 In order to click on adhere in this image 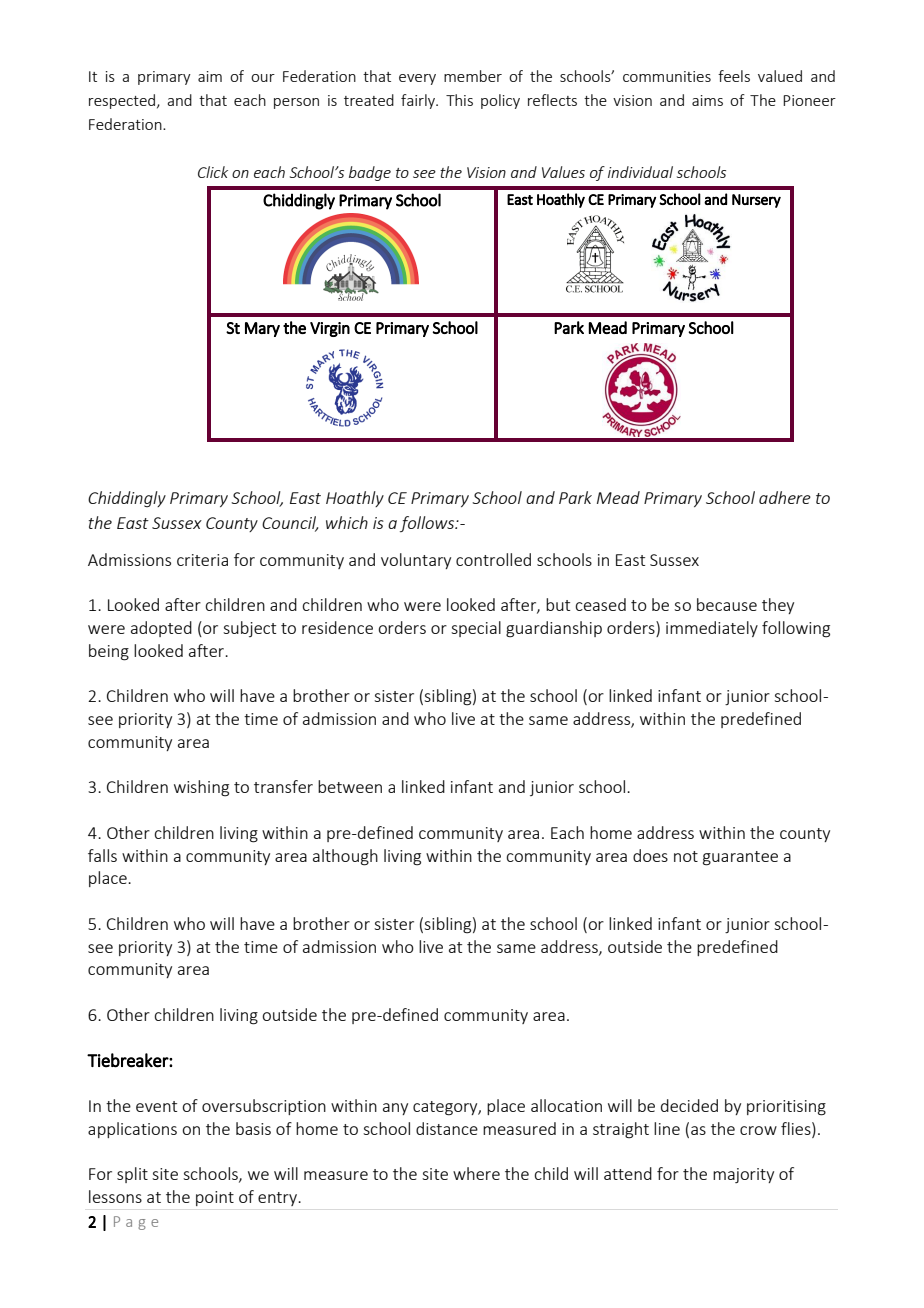, I will do `click(785, 497)`.
